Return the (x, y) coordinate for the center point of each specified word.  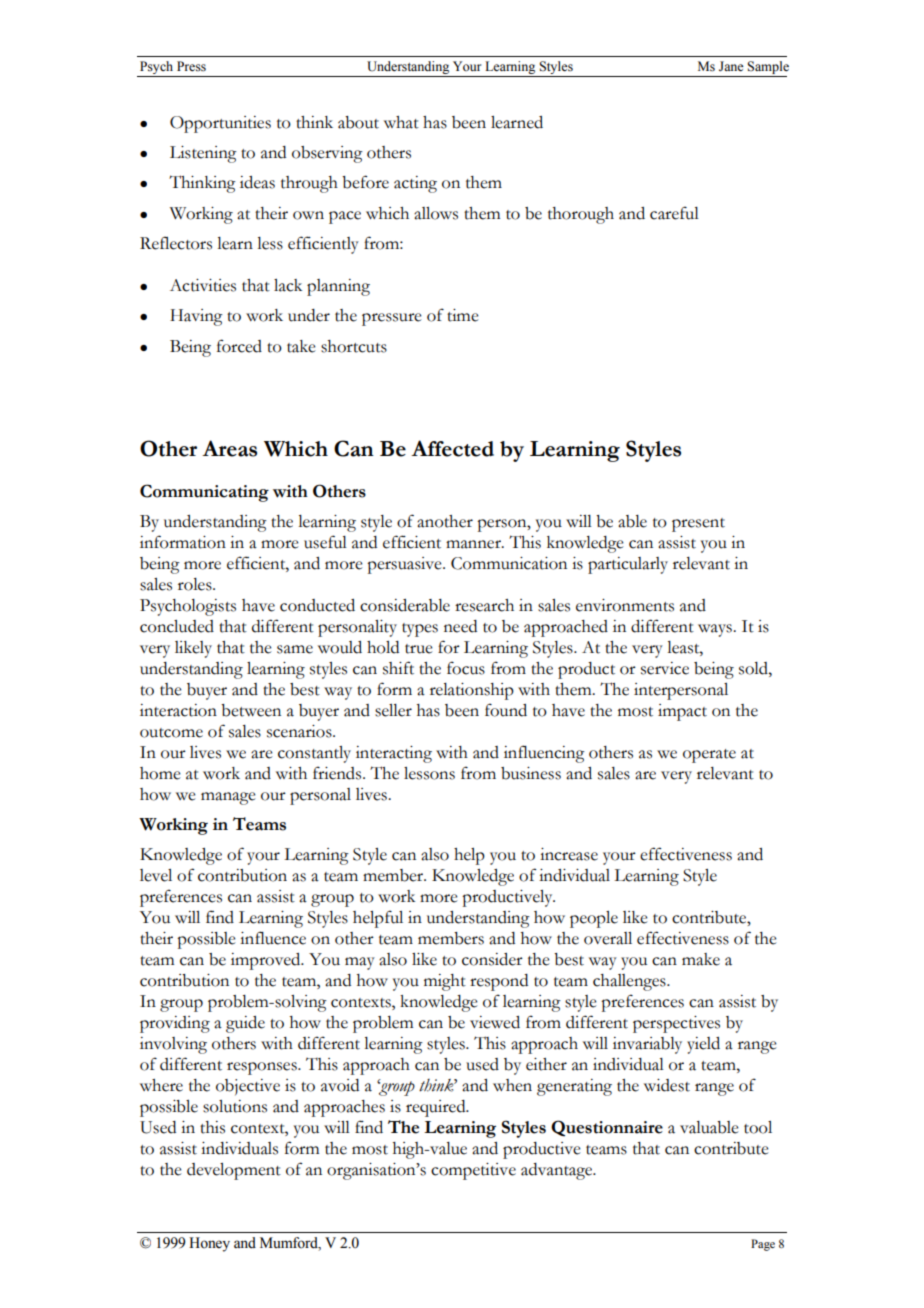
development (234, 1171)
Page (763, 1245)
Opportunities (220, 124)
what (401, 122)
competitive (473, 1171)
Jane (731, 66)
